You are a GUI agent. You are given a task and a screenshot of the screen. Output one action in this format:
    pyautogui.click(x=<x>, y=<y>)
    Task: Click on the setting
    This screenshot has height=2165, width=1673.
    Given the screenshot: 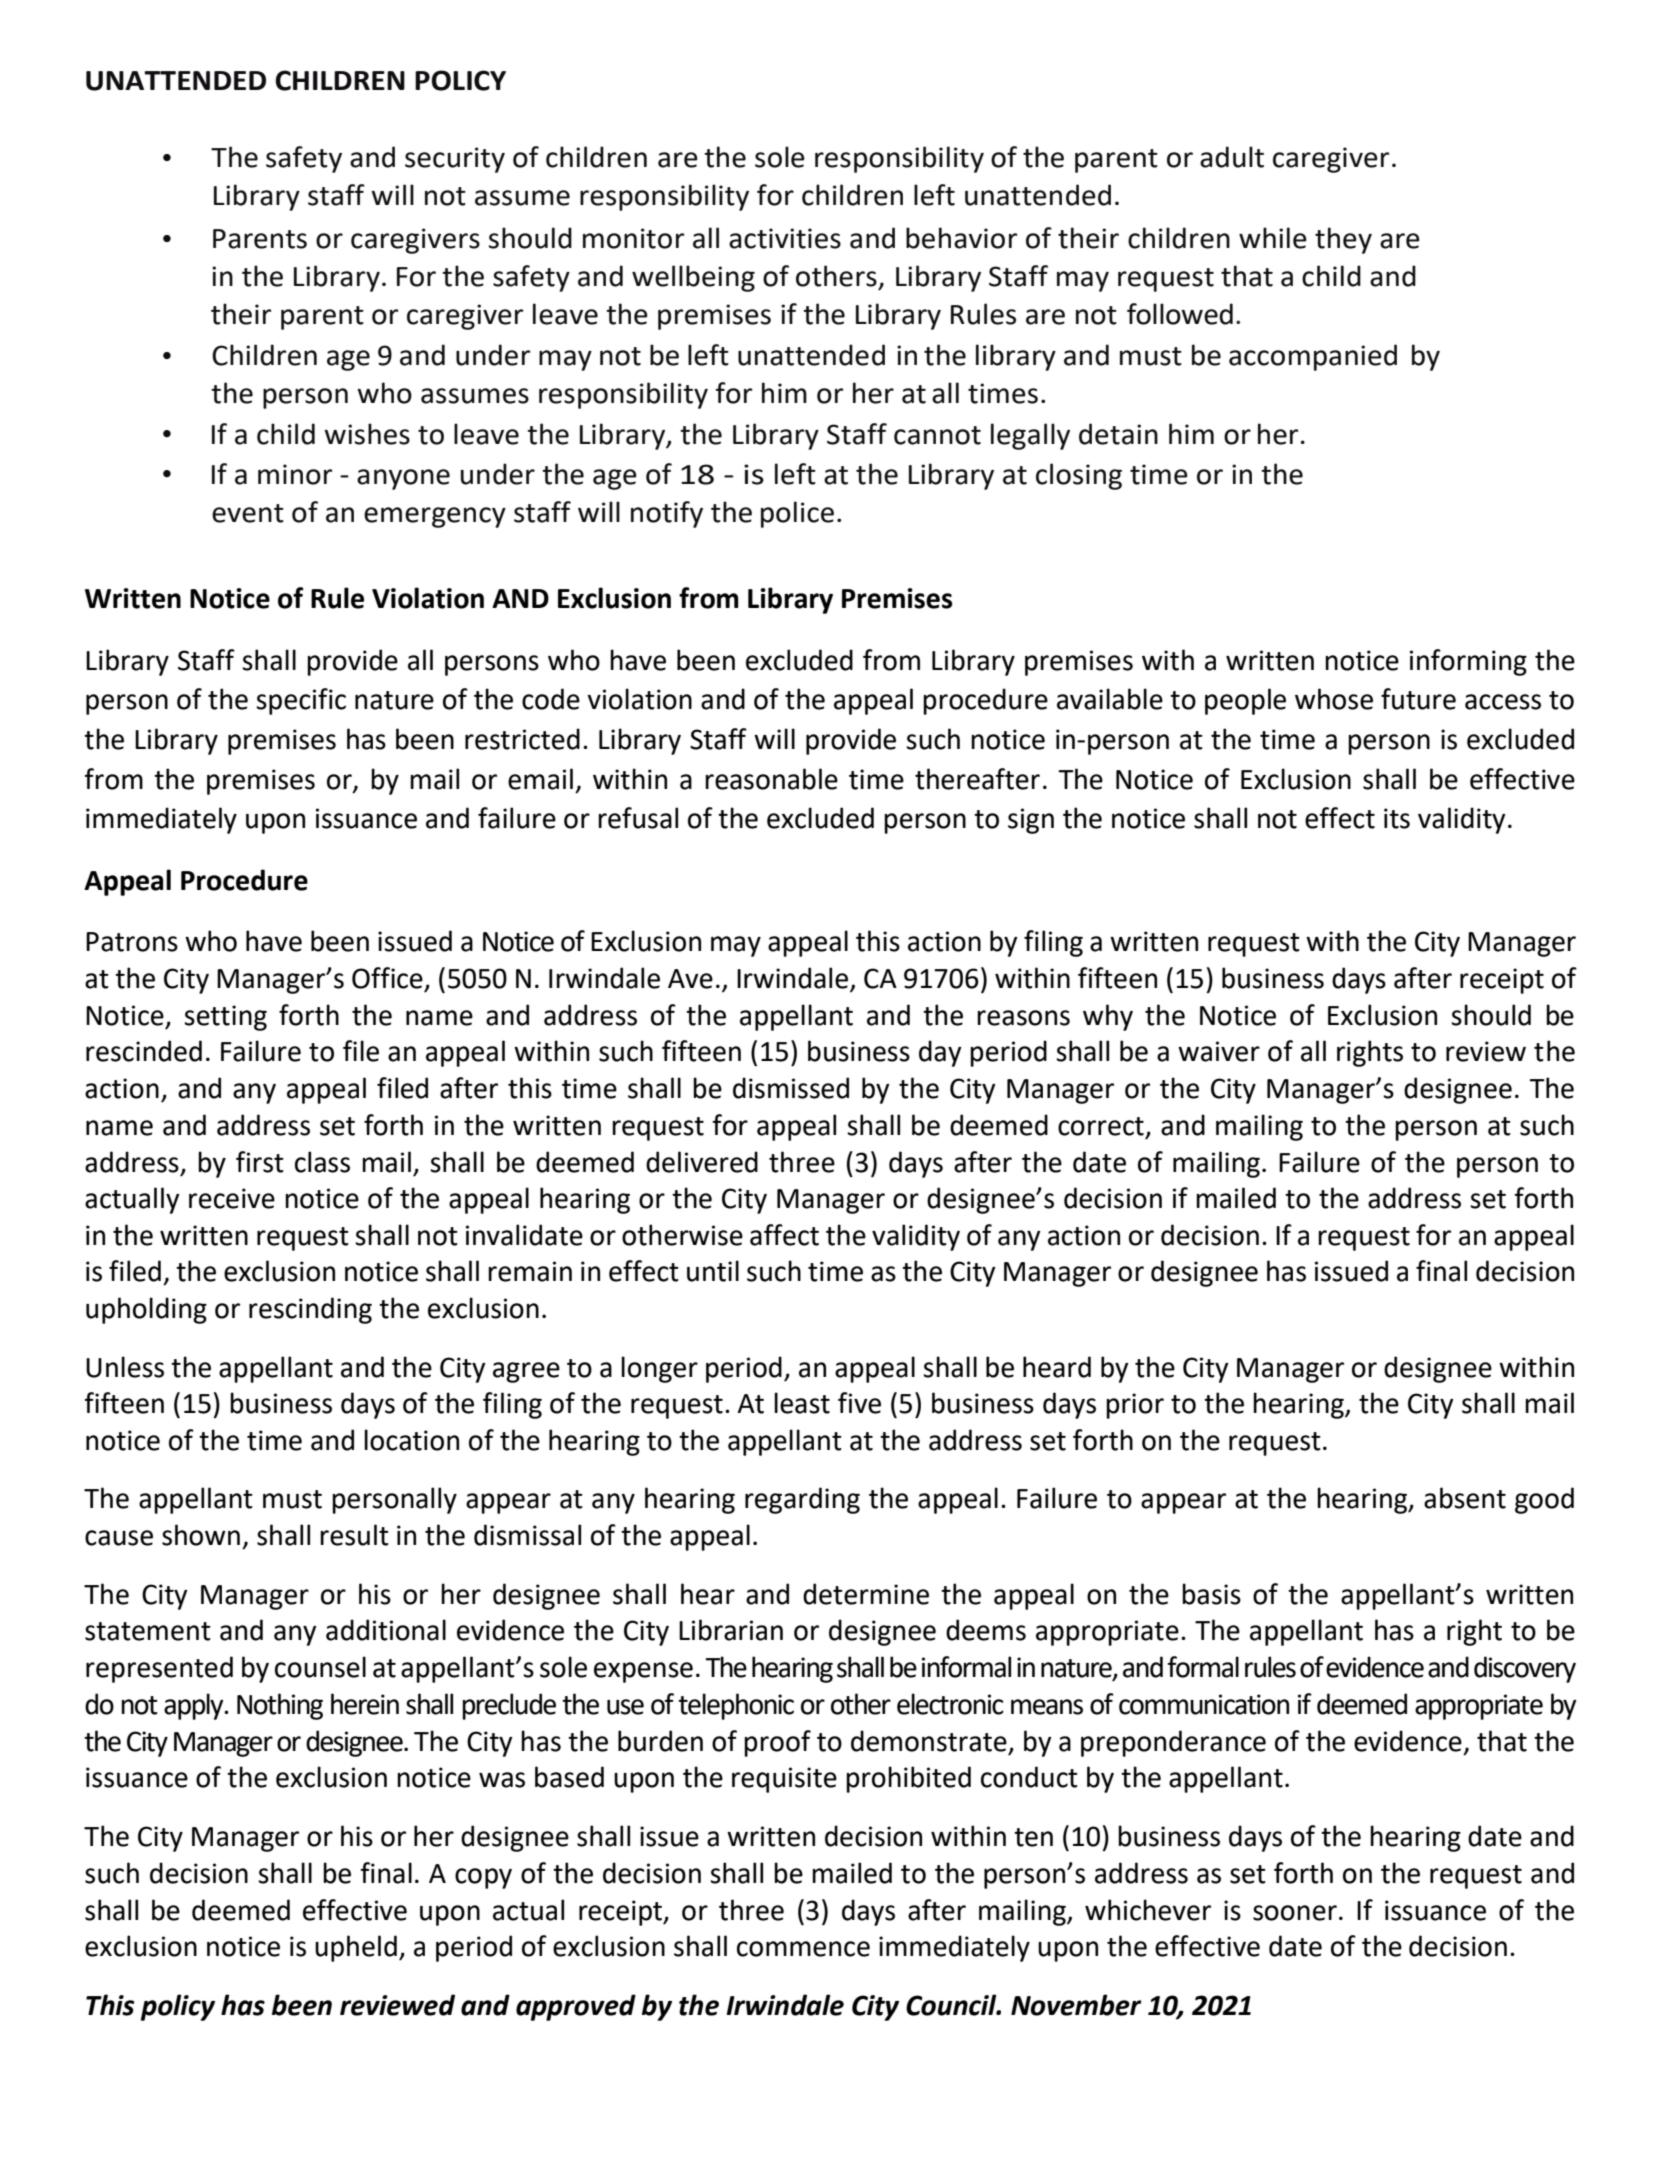 What is the action you would take?
    pyautogui.click(x=225, y=1018)
